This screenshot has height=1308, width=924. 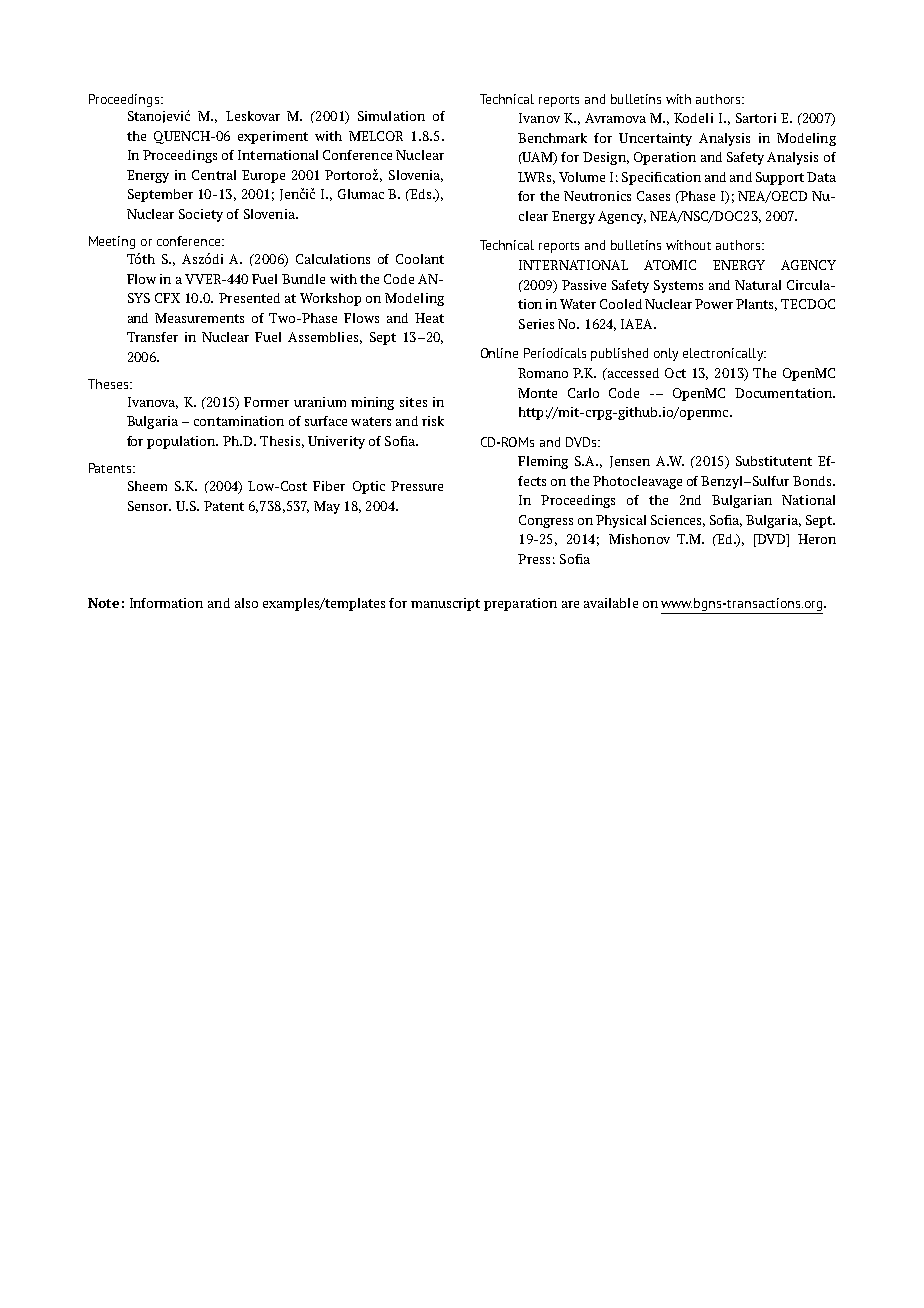 What do you see at coordinates (499, 353) in the screenshot?
I see `Online` at bounding box center [499, 353].
